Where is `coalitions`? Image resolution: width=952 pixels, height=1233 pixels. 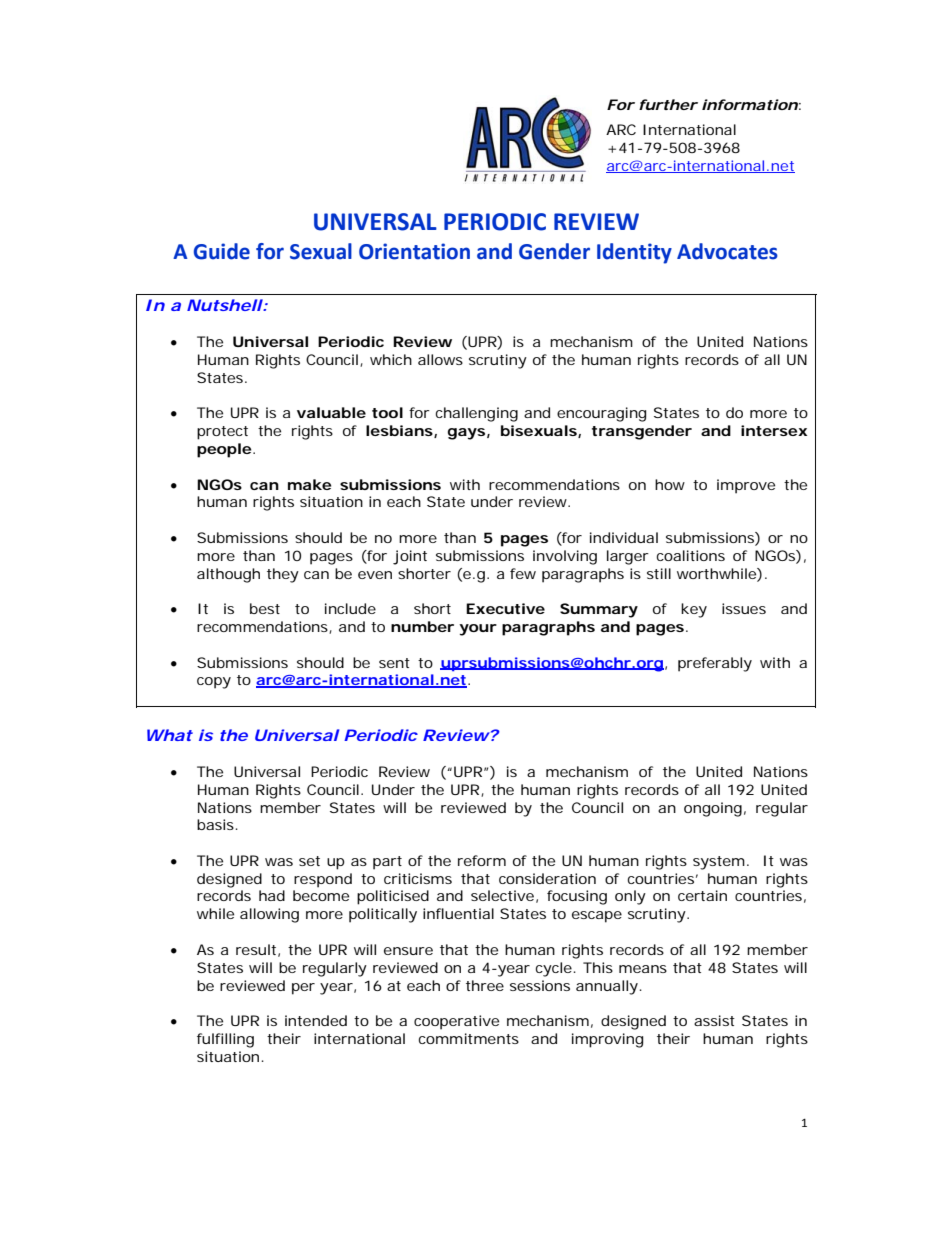
coalitions is located at coordinates (691, 555).
